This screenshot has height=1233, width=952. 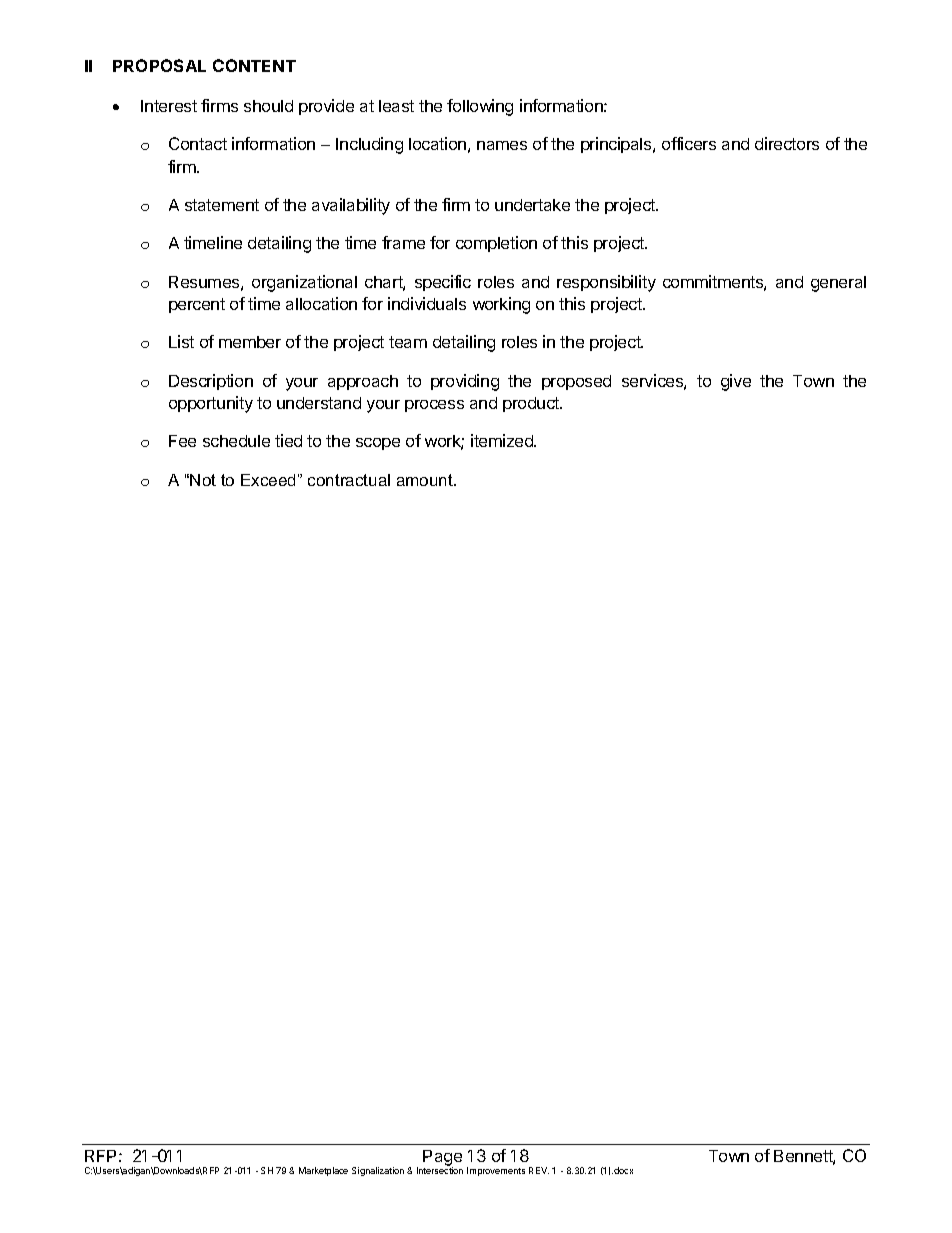 What do you see at coordinates (496, 1171) in the screenshot?
I see `Improvements` at bounding box center [496, 1171].
